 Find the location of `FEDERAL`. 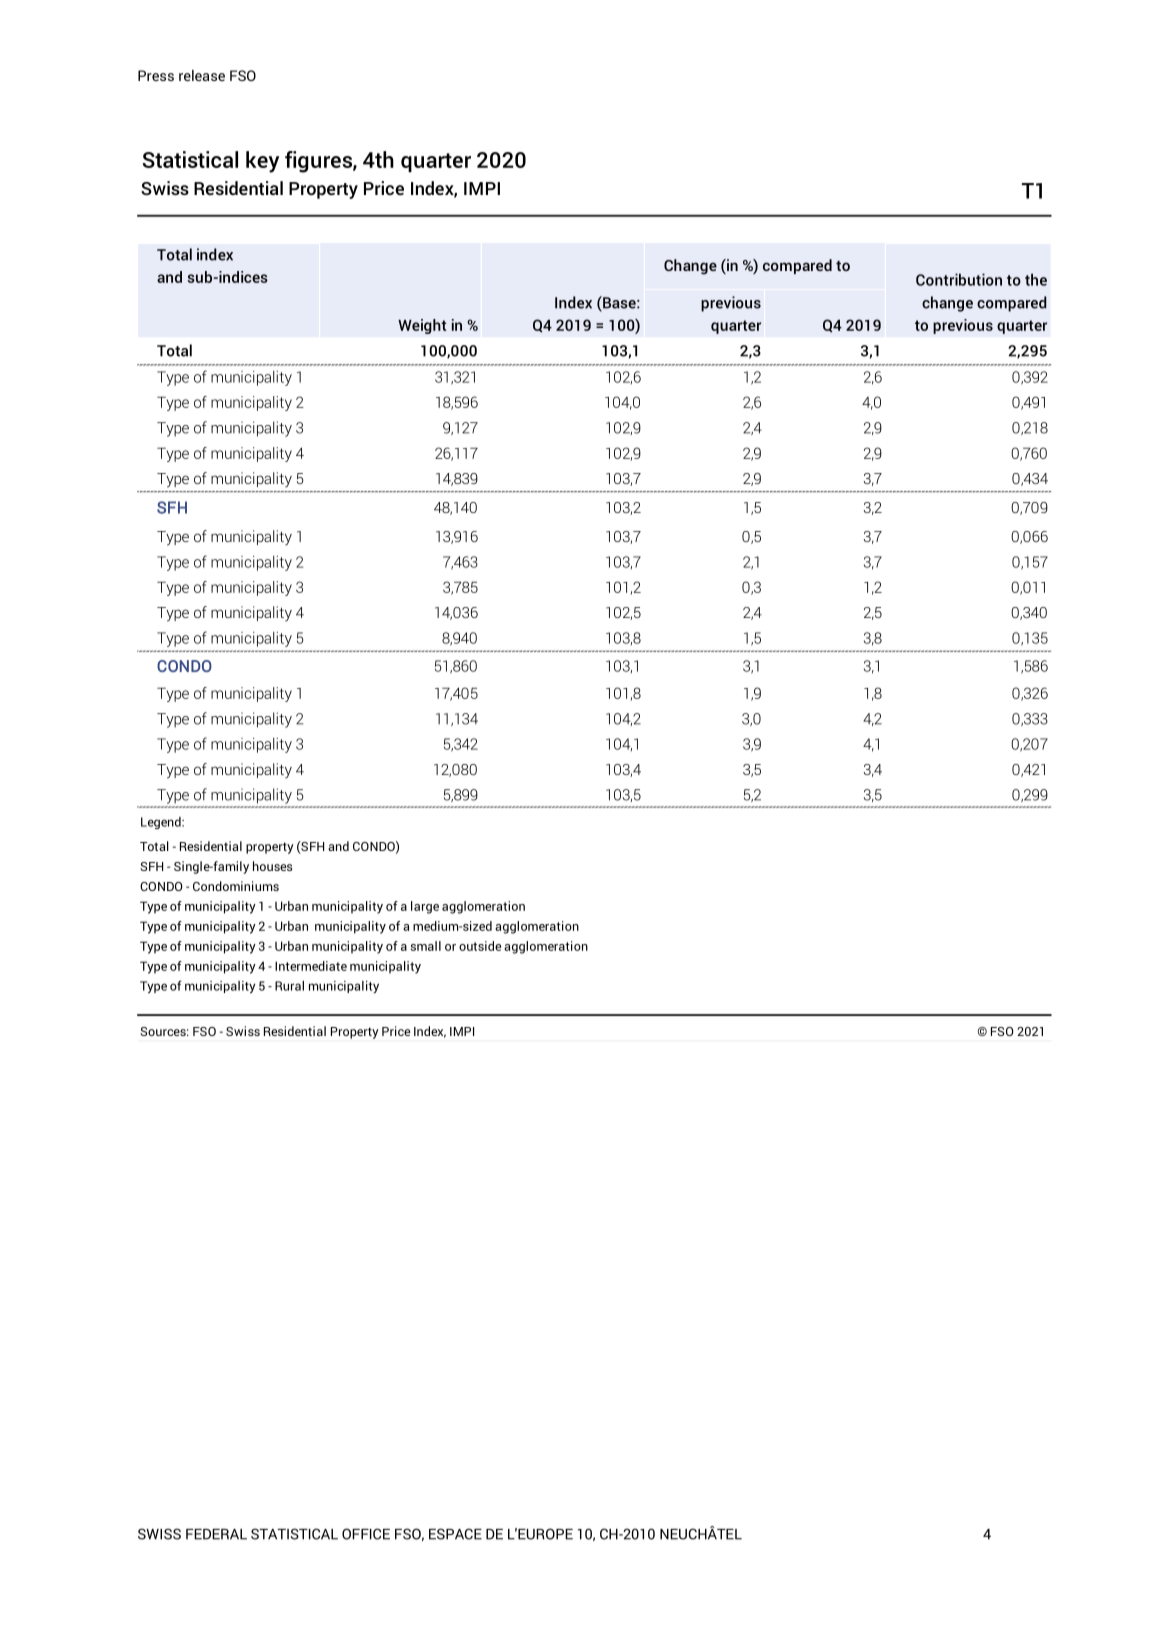

FEDERAL is located at coordinates (216, 1534).
